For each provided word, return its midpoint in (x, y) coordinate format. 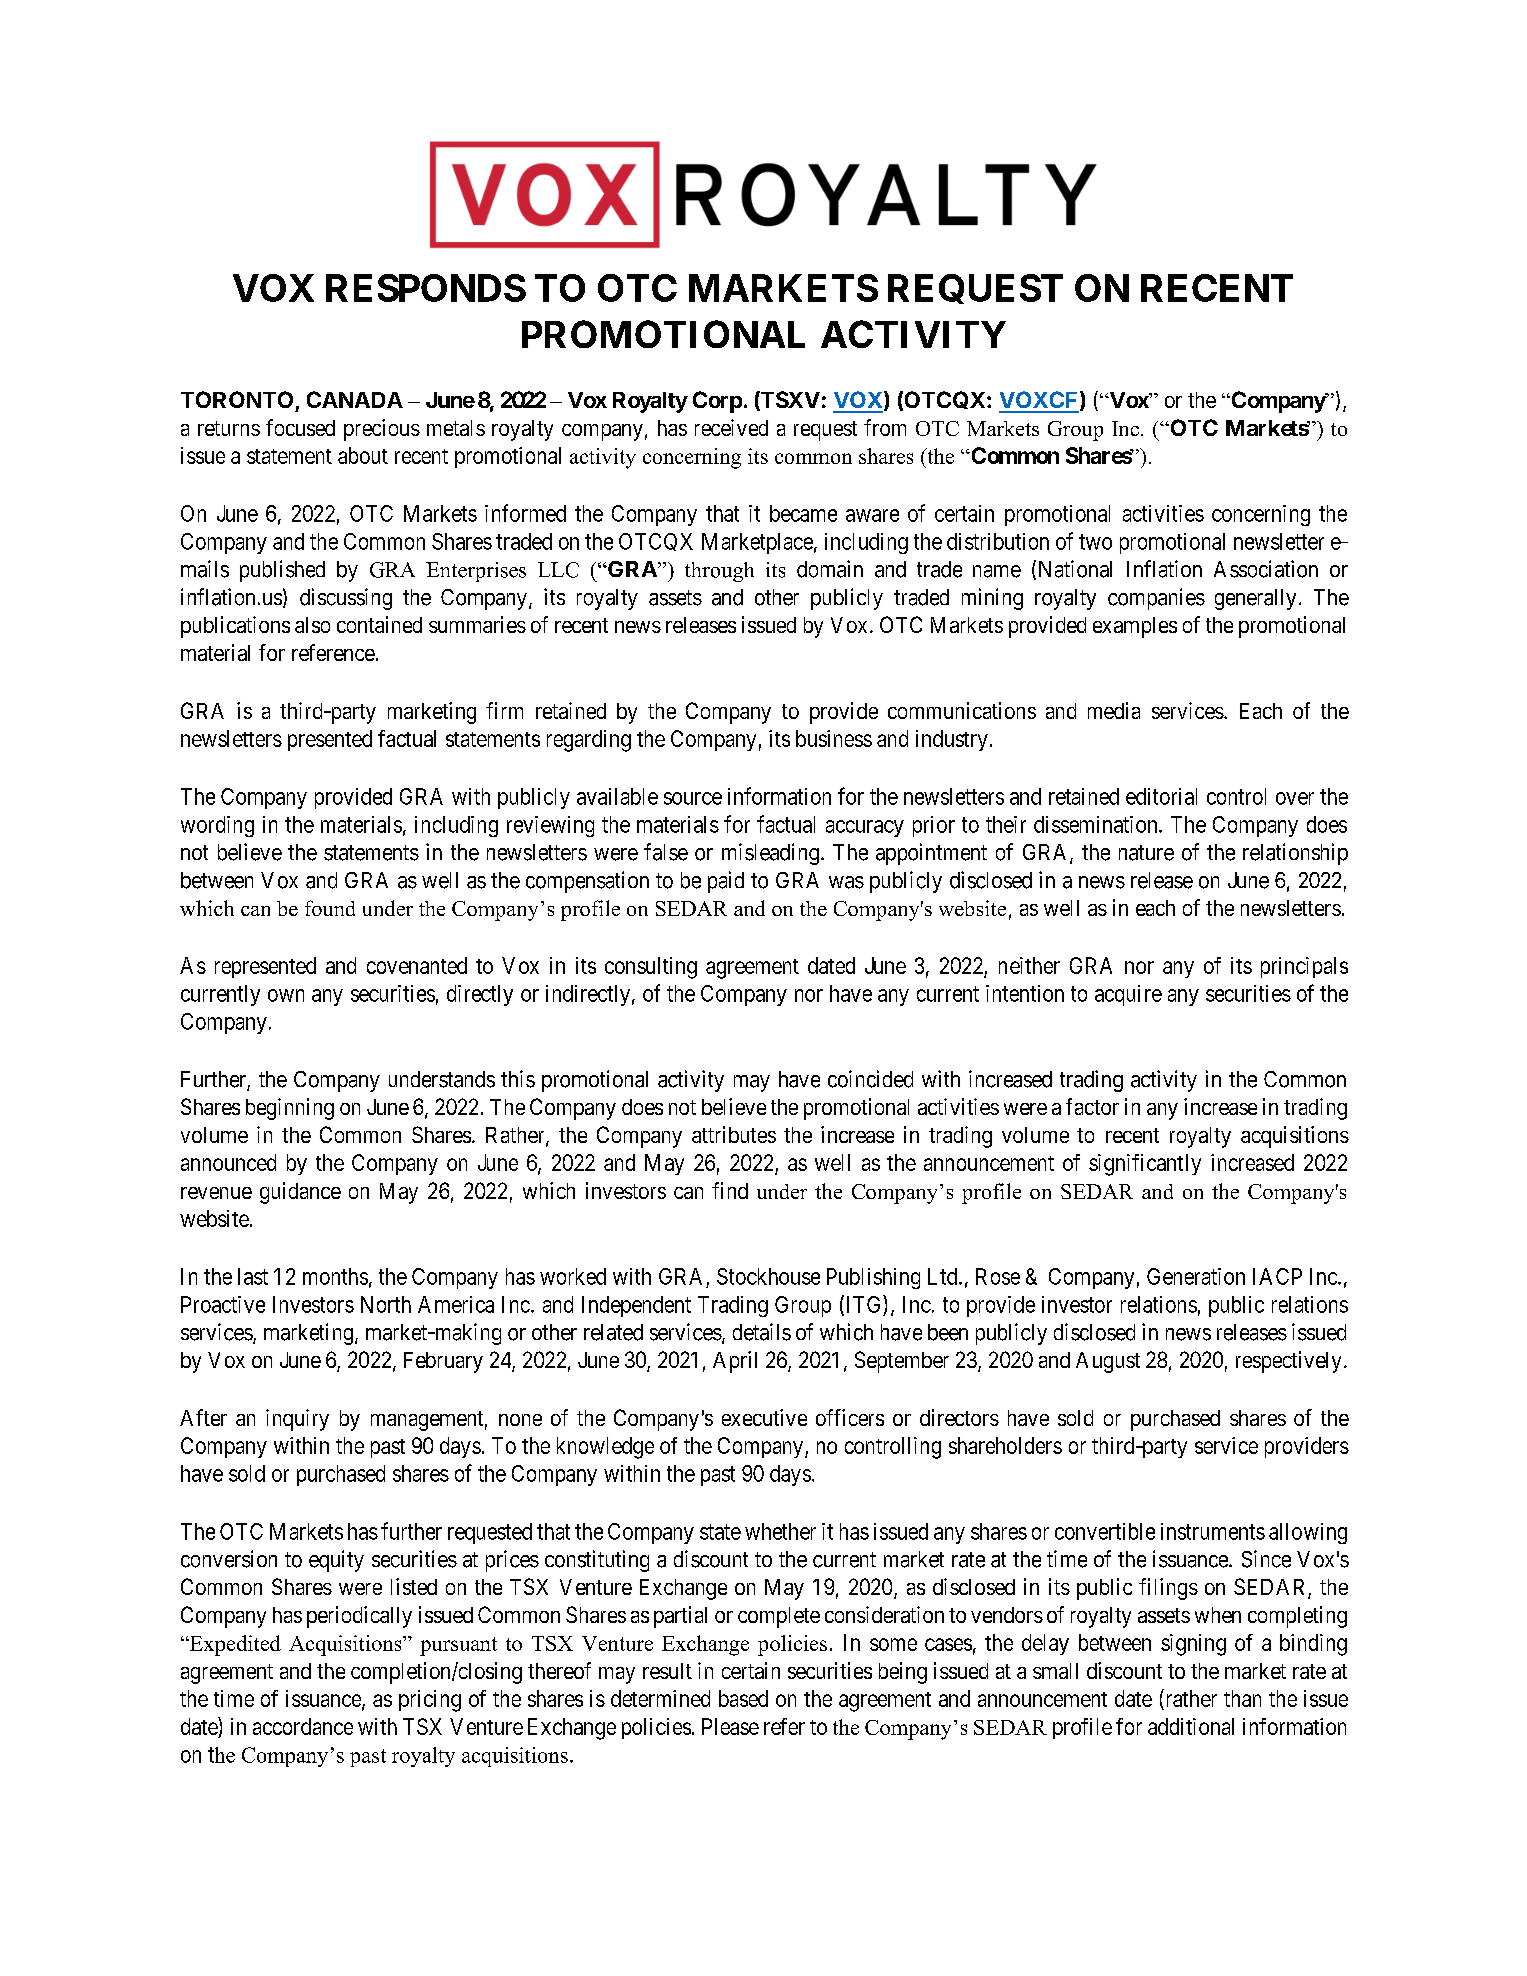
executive (764, 1417)
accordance (303, 1726)
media (1114, 710)
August (1108, 1362)
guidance (300, 1193)
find (730, 1190)
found (330, 908)
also (312, 625)
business (834, 738)
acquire (1128, 995)
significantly (1145, 1165)
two (1095, 542)
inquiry (297, 1420)
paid (726, 882)
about (363, 455)
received (731, 427)
